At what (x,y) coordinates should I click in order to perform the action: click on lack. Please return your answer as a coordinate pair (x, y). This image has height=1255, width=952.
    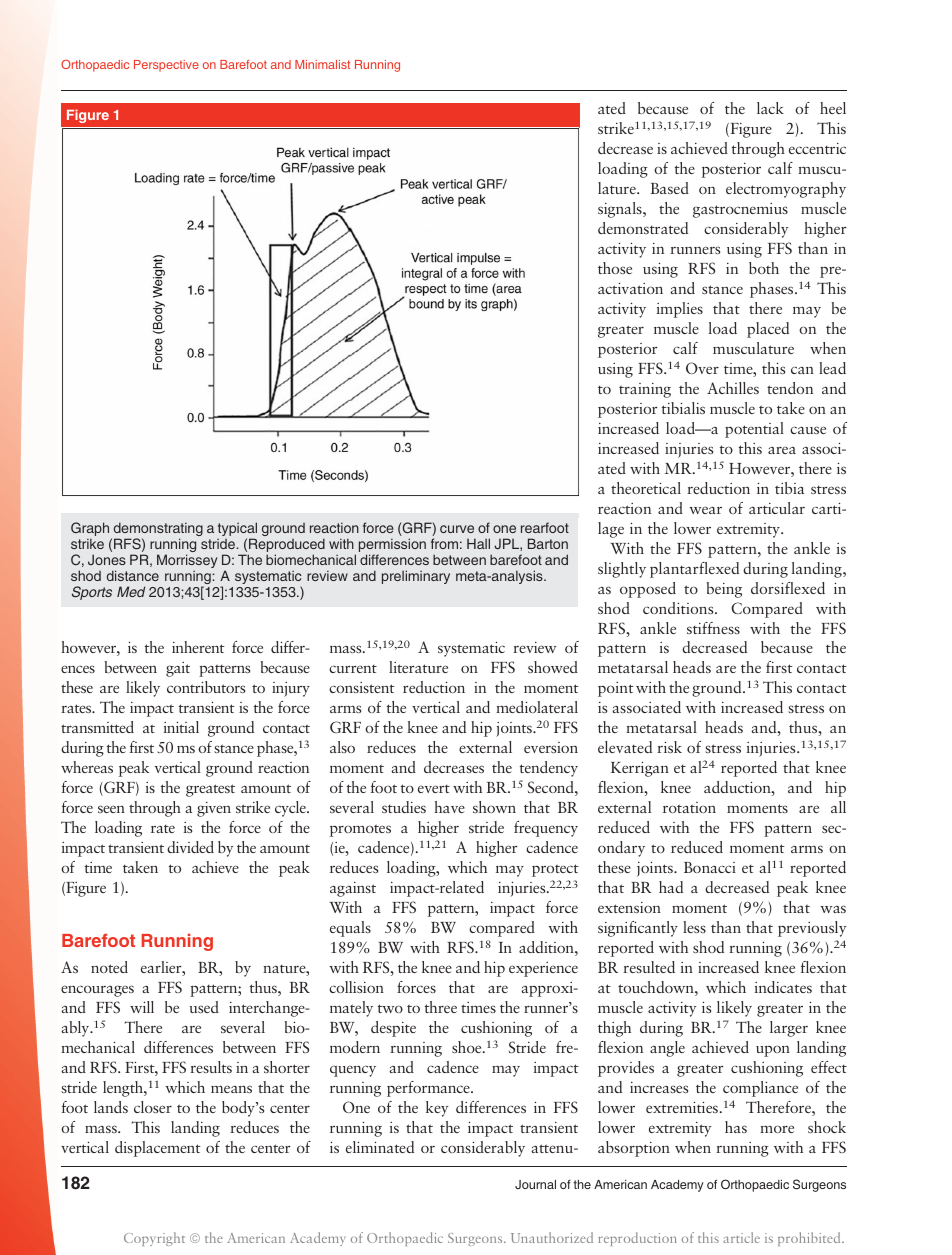
    Looking at the image, I should click on (770, 108).
